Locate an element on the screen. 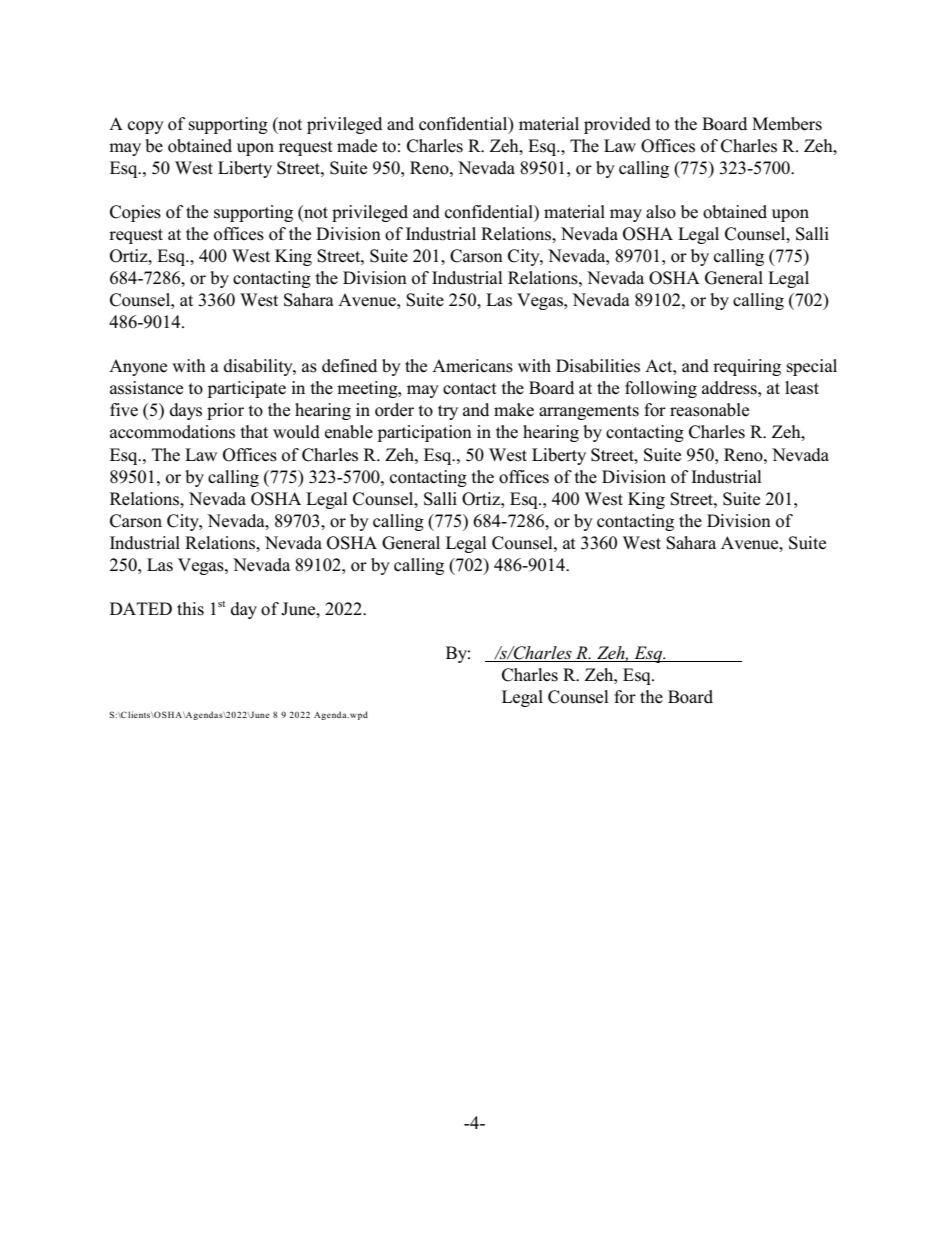 This screenshot has height=1233, width=952. accommodations is located at coordinates (172, 432).
